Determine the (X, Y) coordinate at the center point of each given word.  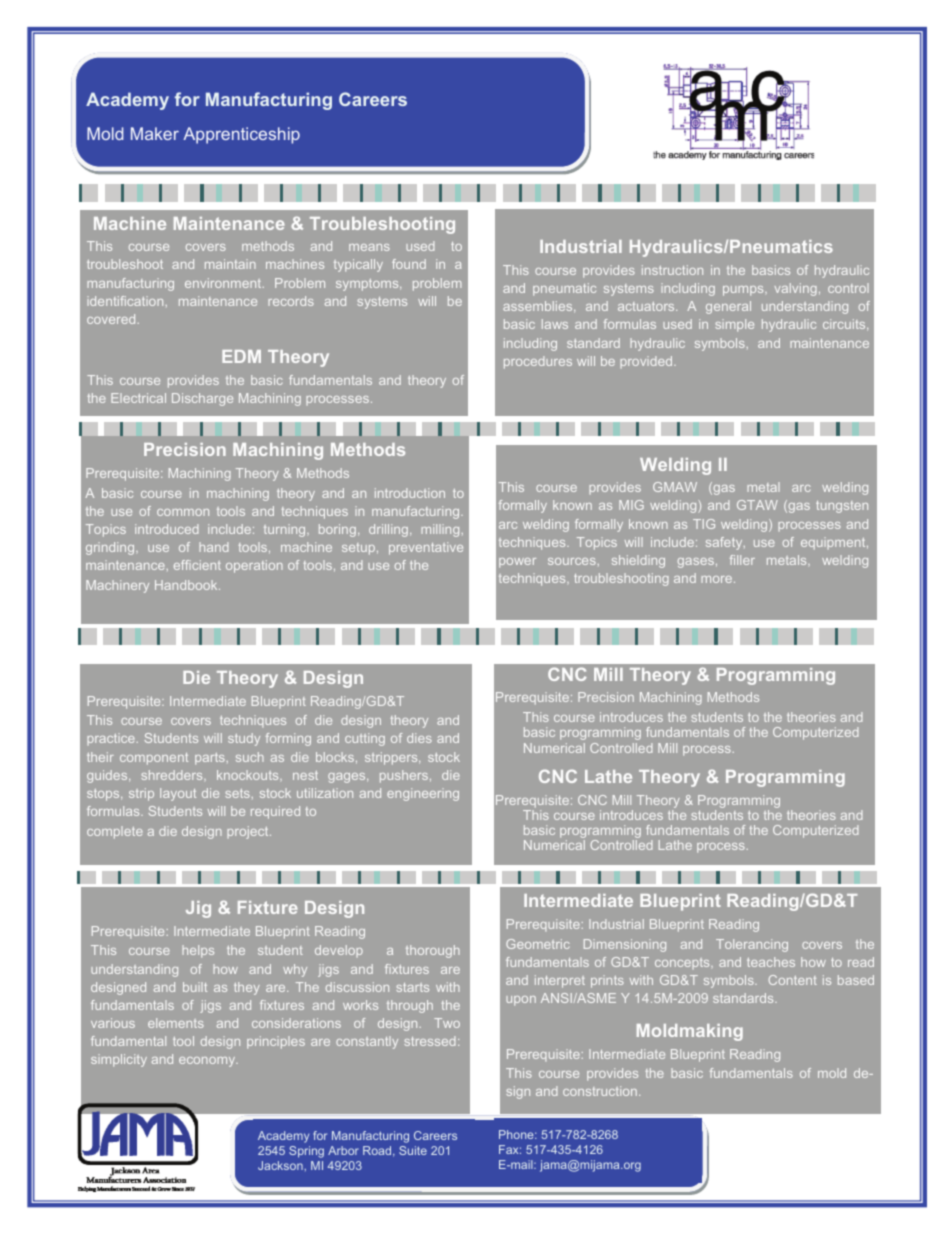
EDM (241, 356)
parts (210, 759)
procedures (538, 362)
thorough (433, 951)
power (517, 563)
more (716, 579)
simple (734, 325)
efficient (197, 565)
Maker (155, 133)
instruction (672, 270)
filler (742, 560)
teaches (771, 962)
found (409, 264)
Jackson (281, 1165)
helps (198, 951)
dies (419, 738)
